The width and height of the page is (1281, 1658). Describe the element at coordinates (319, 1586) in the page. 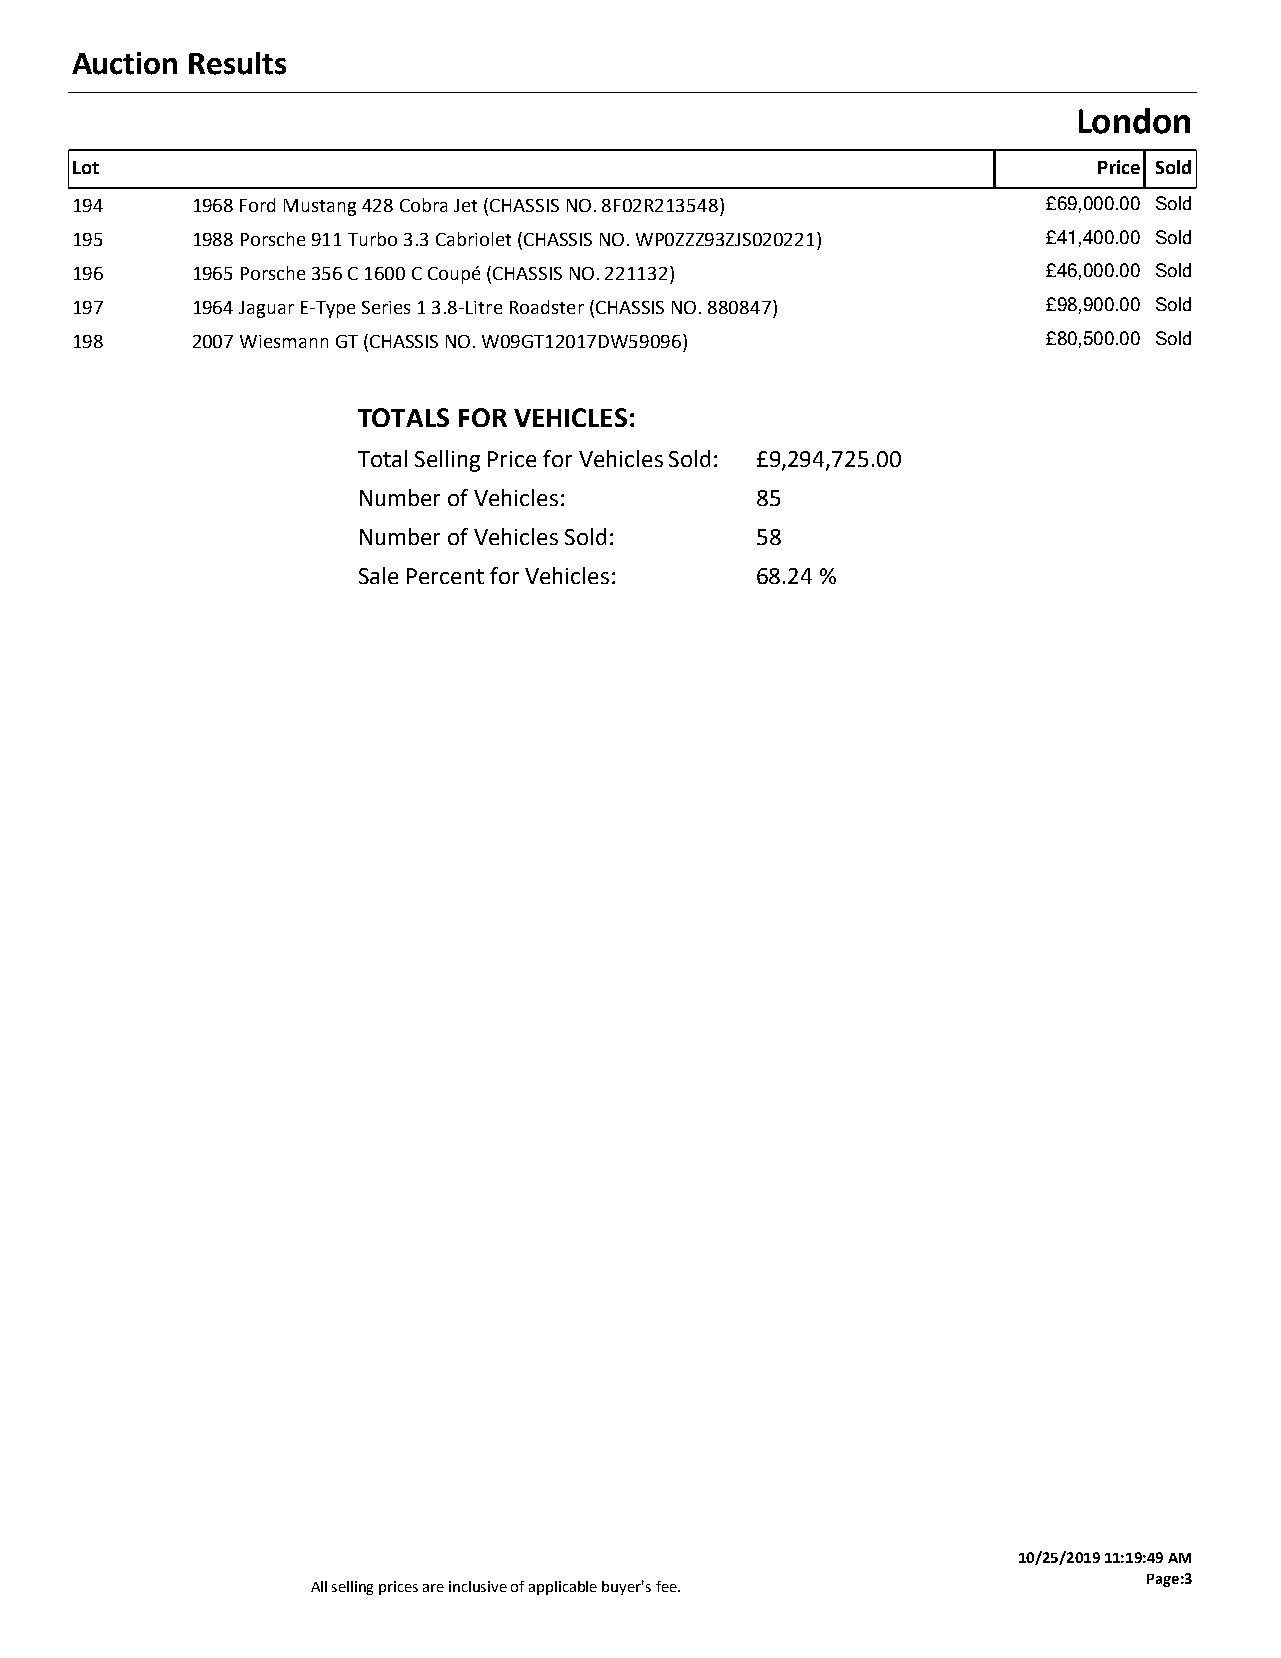

I see `All` at that location.
